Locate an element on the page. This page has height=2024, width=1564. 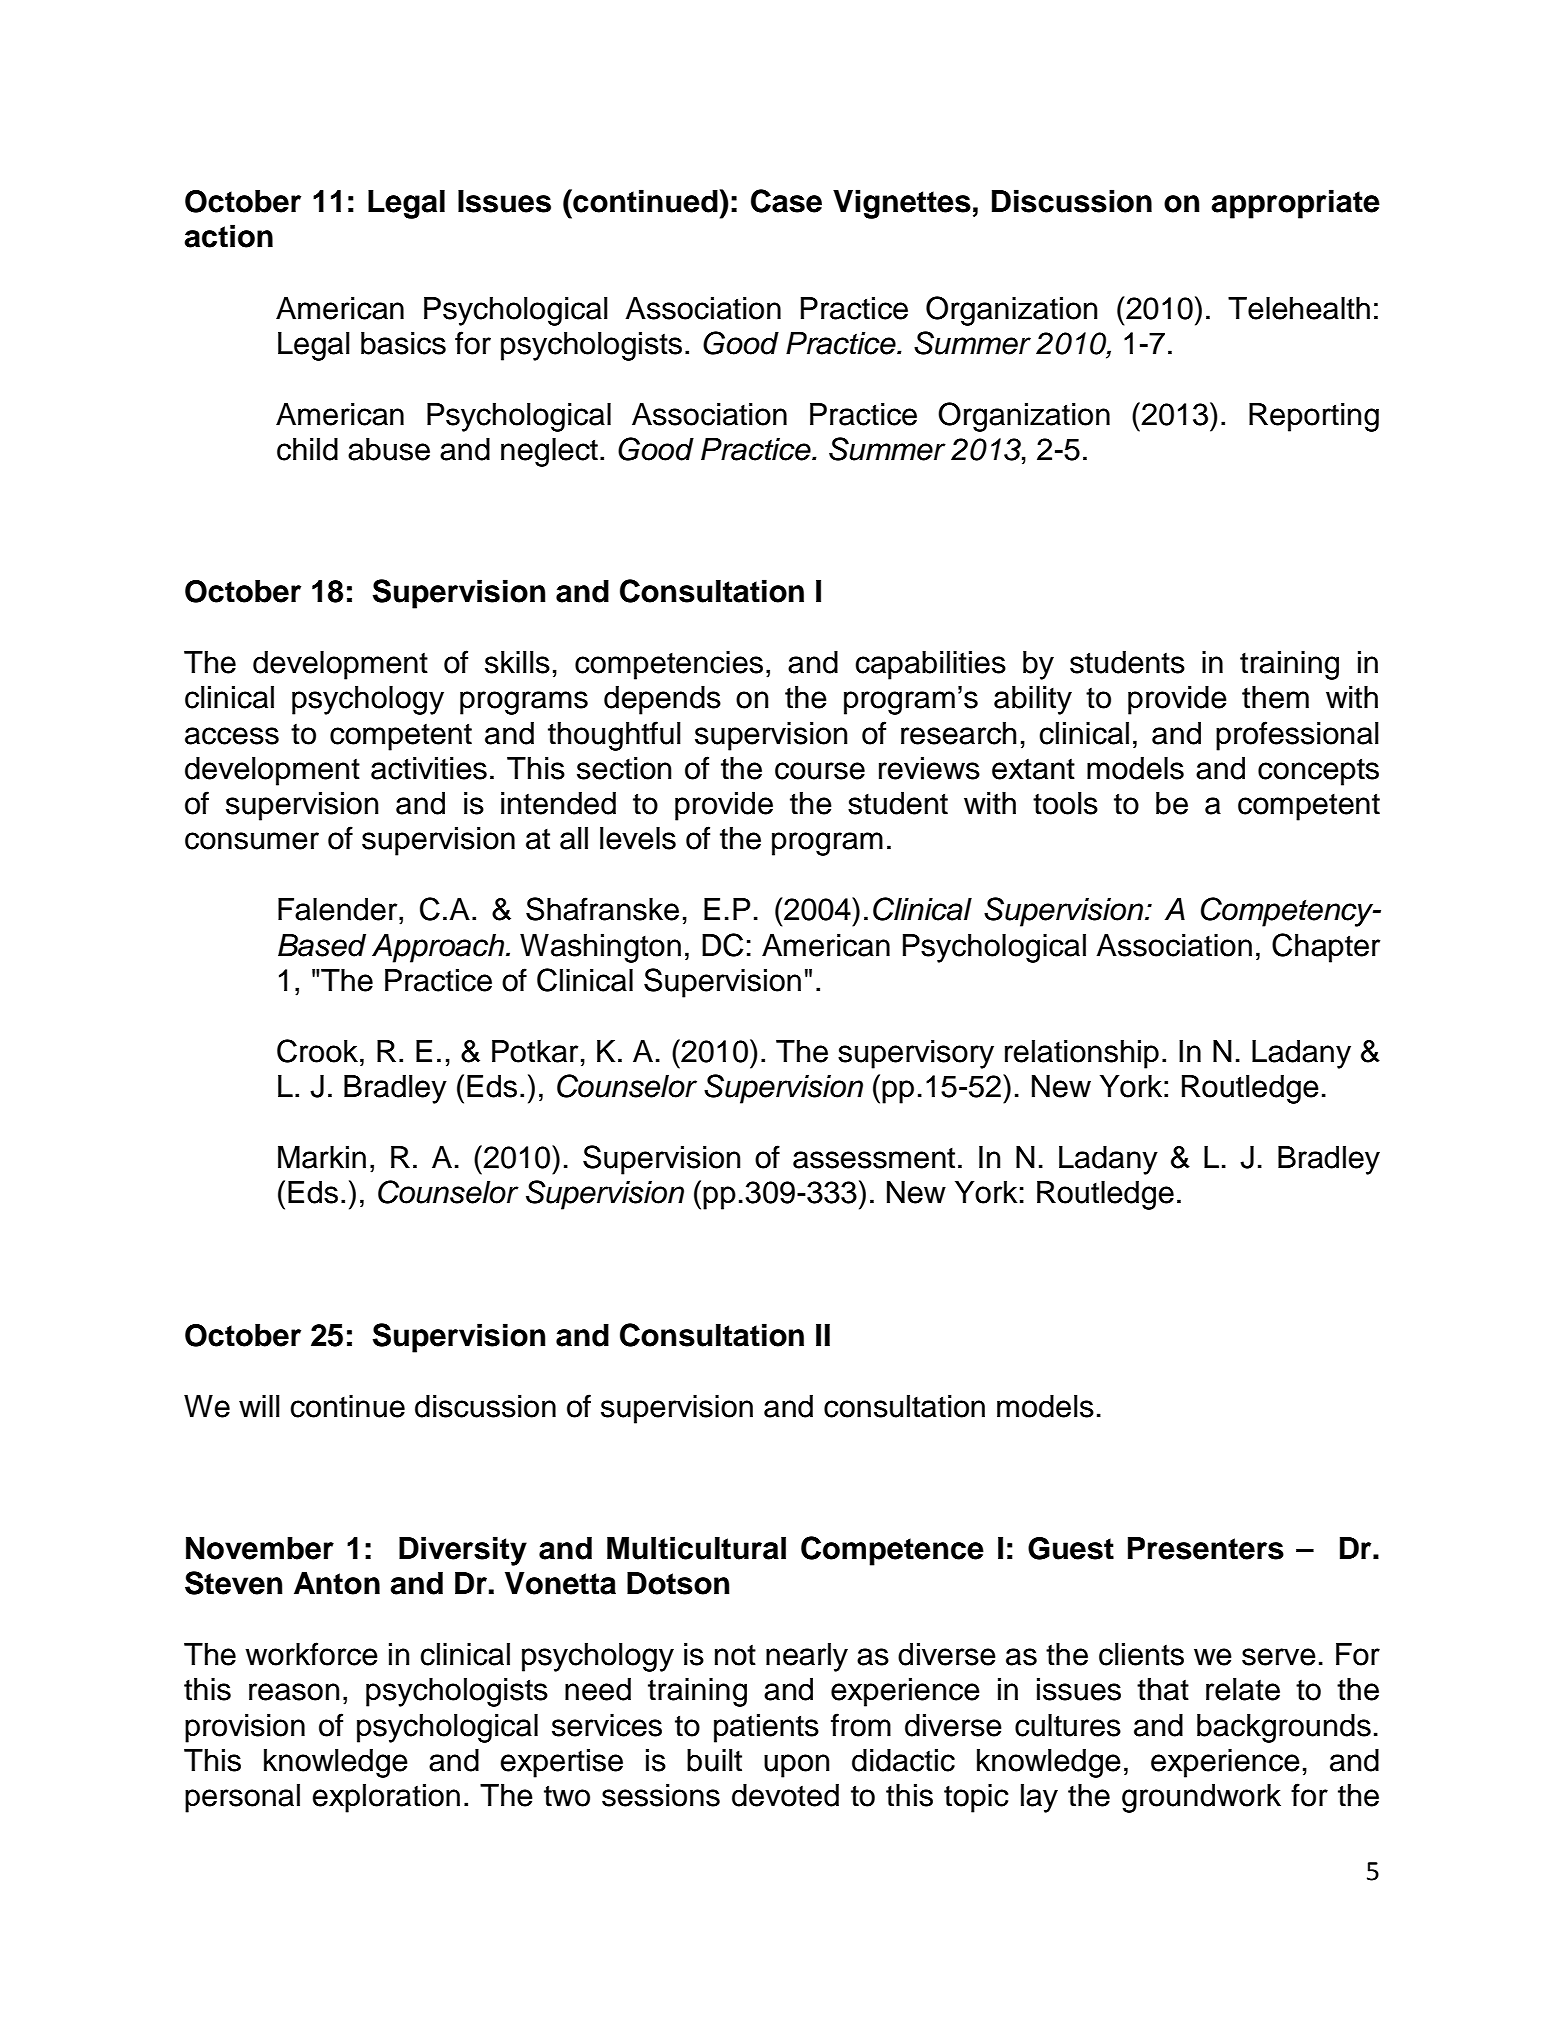
relationship is located at coordinates (1082, 1054).
